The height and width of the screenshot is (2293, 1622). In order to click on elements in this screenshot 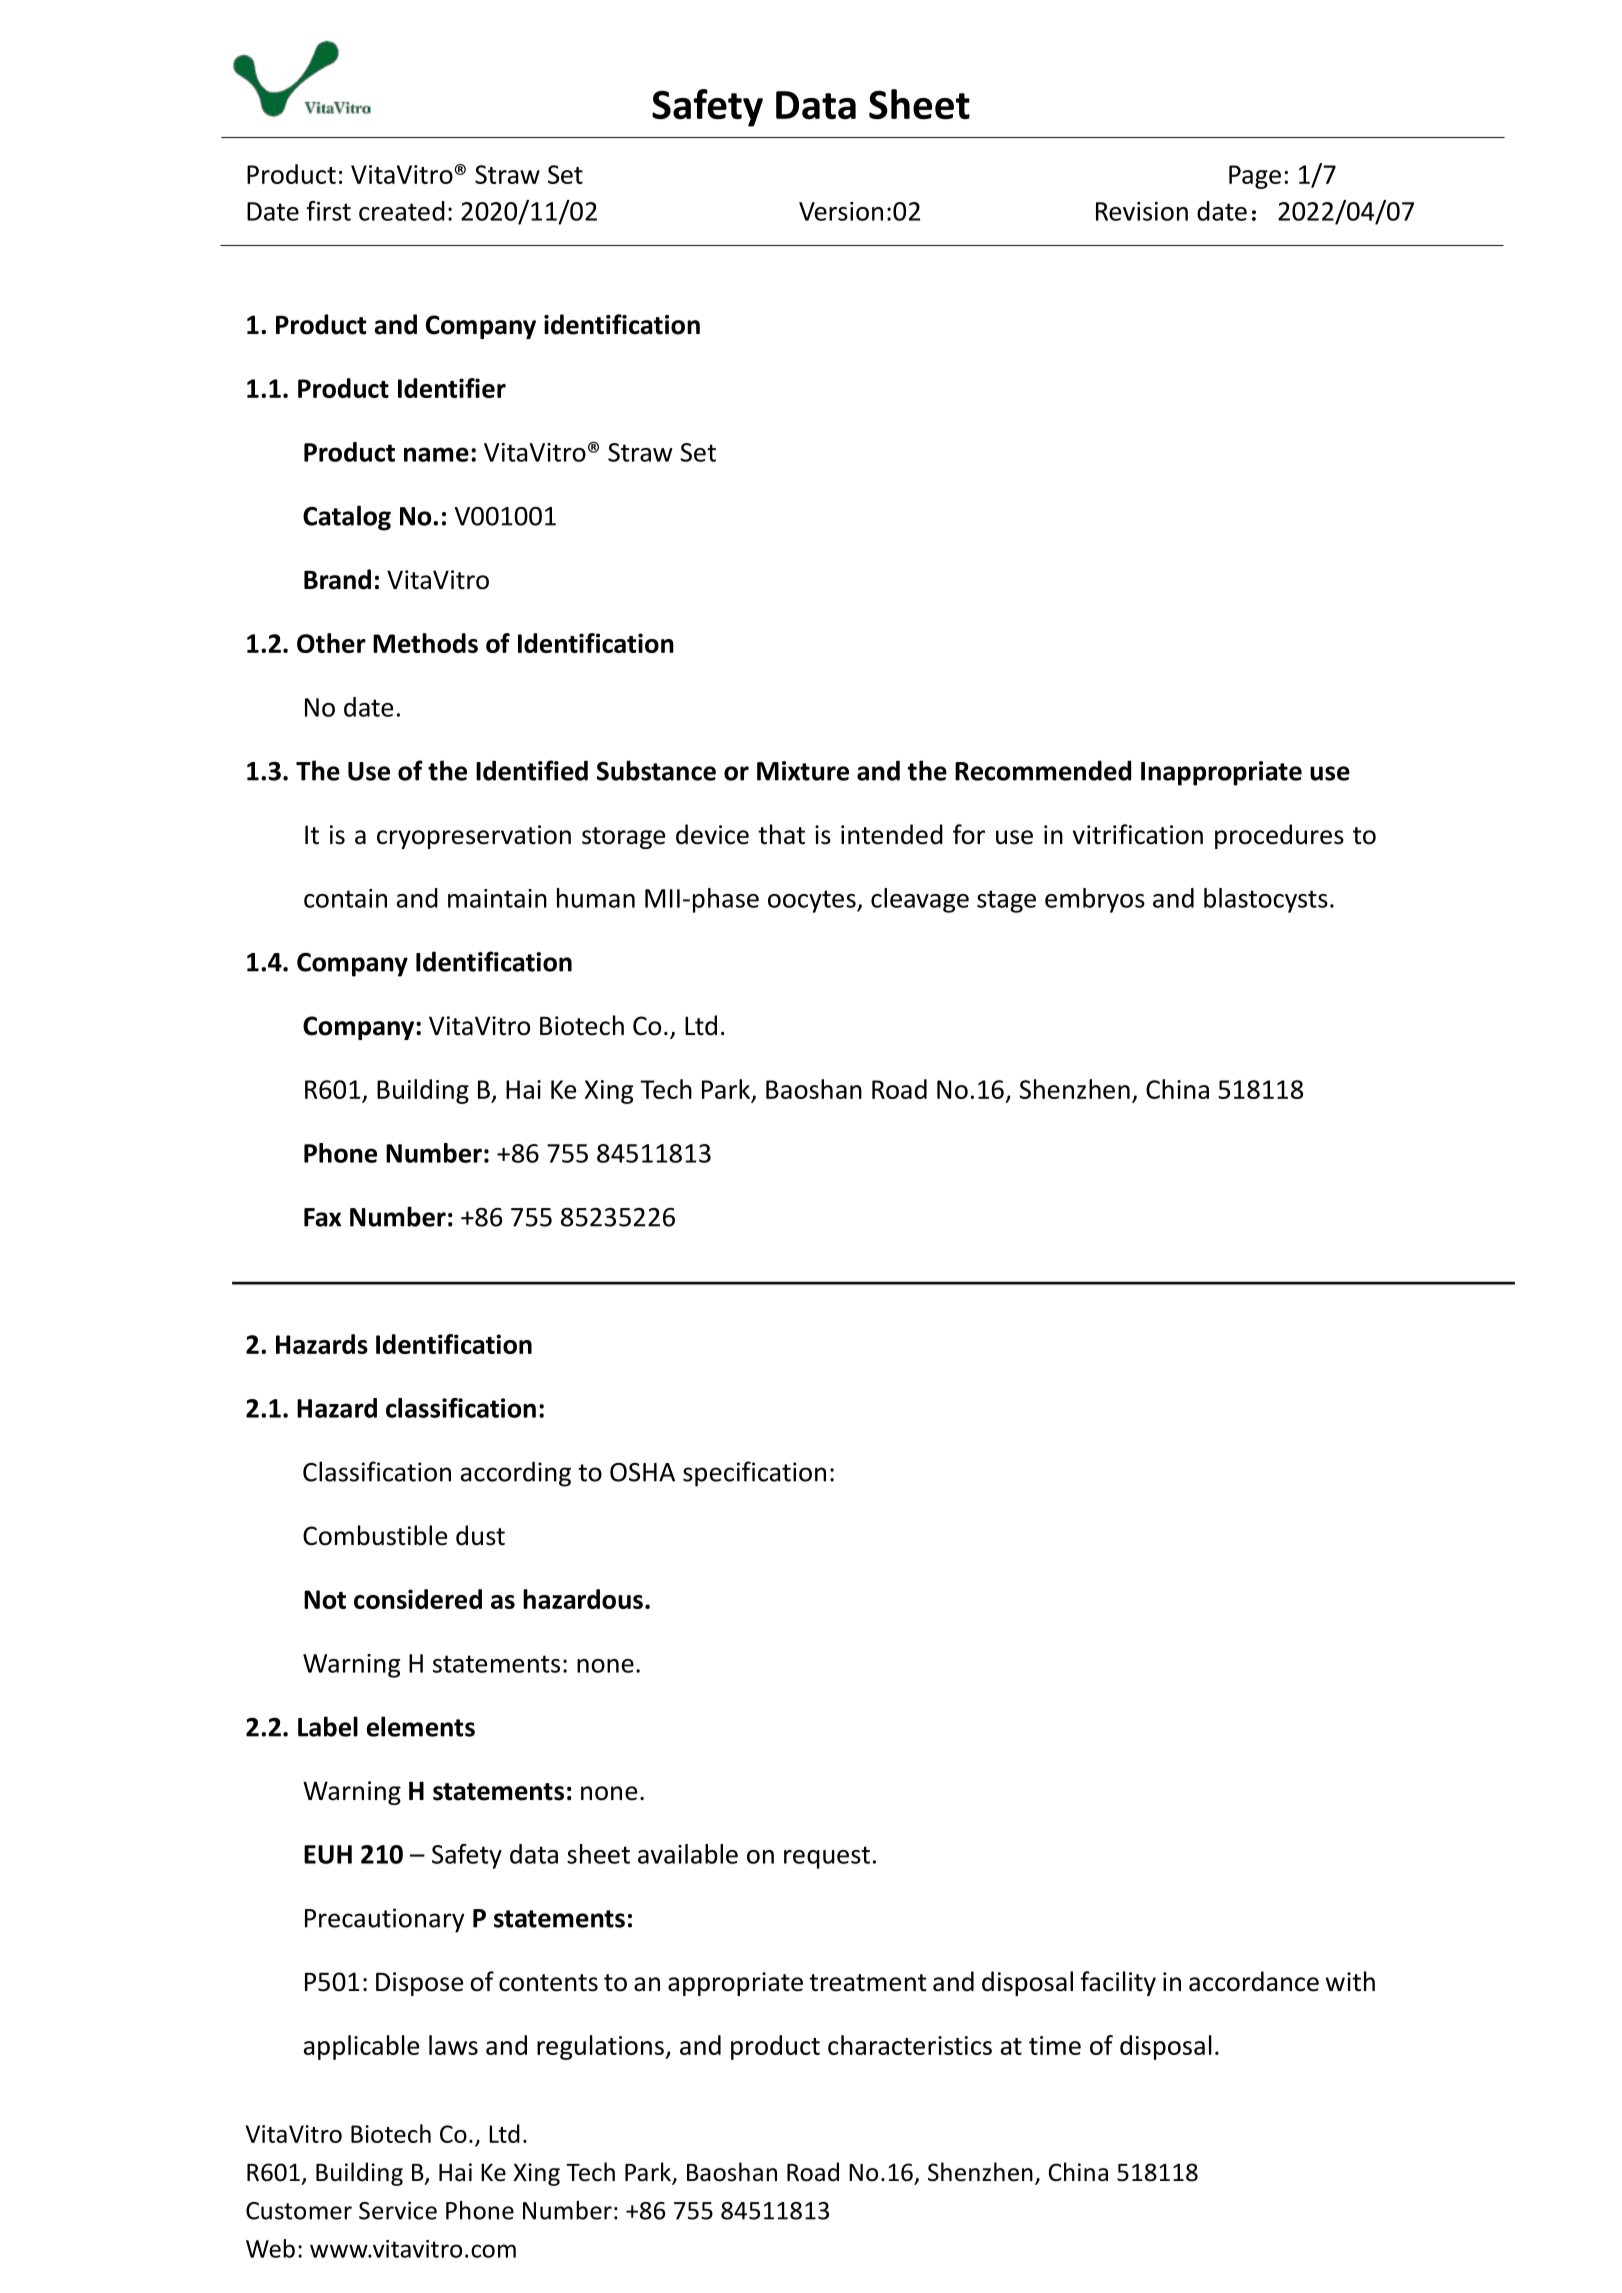, I will do `click(421, 1726)`.
